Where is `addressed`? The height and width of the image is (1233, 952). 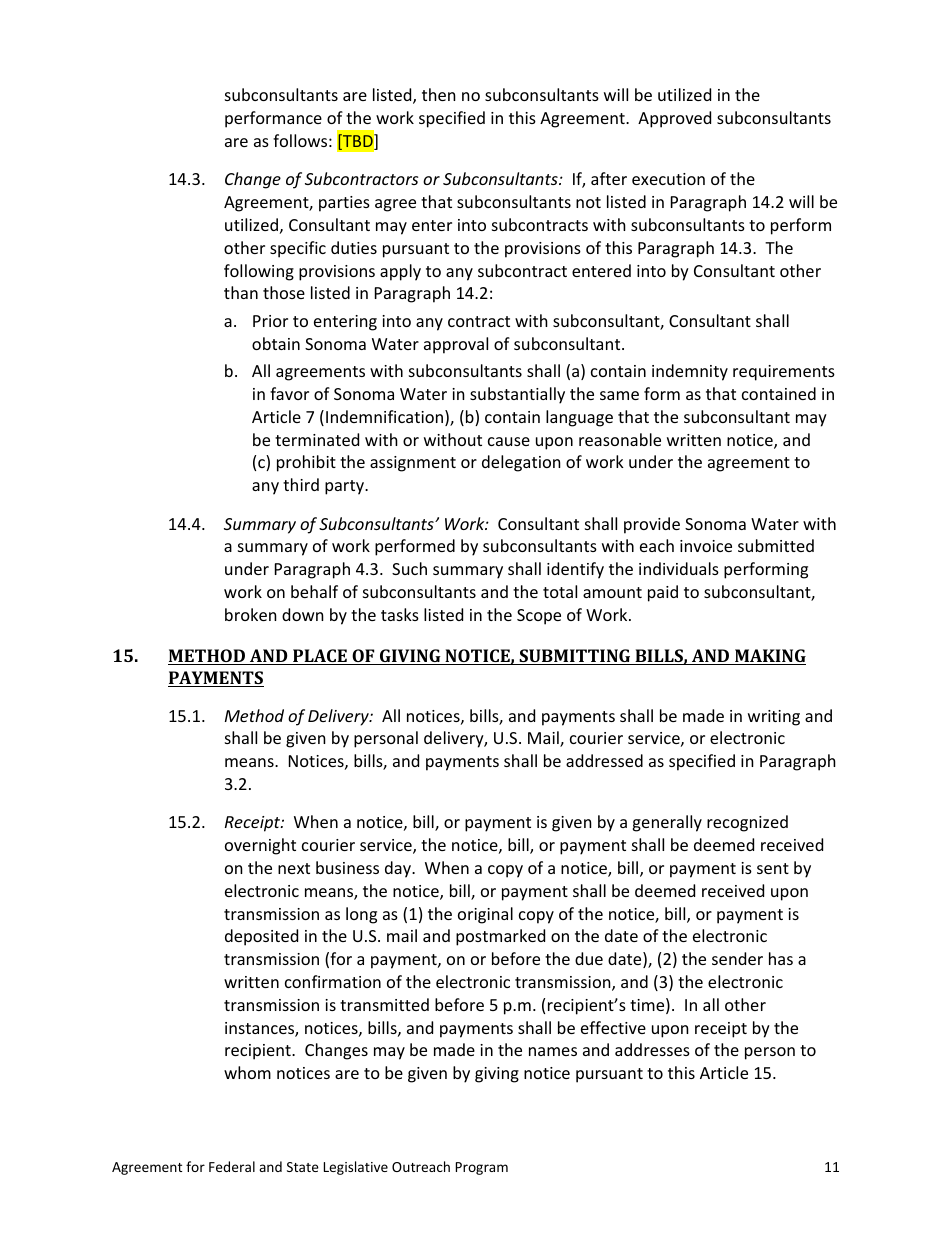 addressed is located at coordinates (604, 760).
